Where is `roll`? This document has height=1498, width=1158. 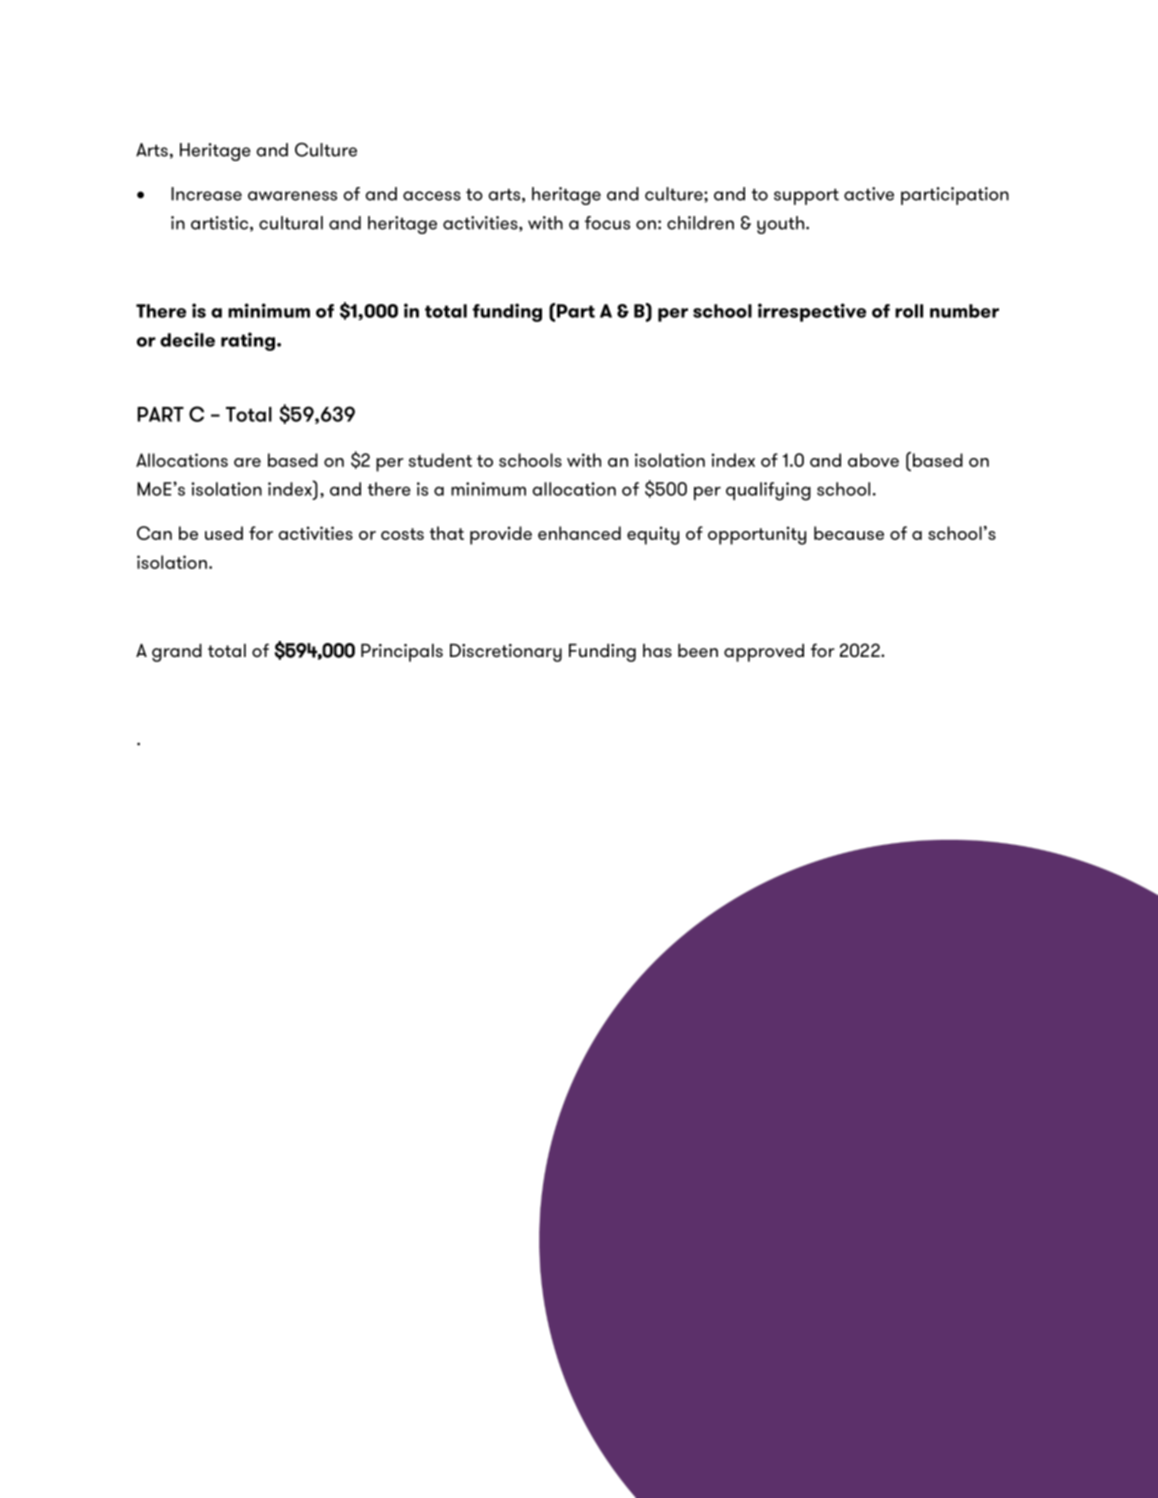 roll is located at coordinates (909, 311).
